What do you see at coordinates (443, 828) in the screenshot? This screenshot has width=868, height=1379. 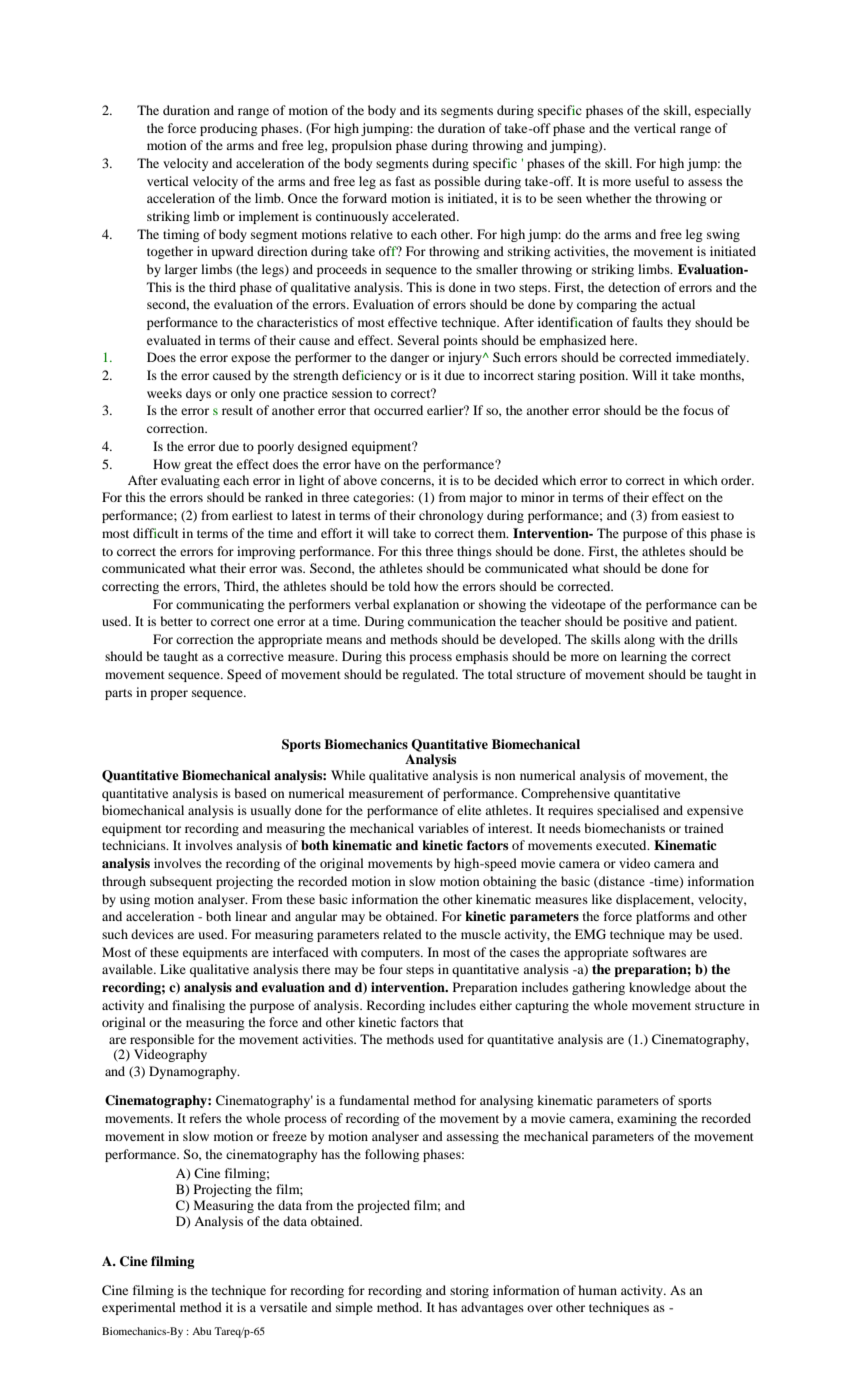 I see `variables` at bounding box center [443, 828].
